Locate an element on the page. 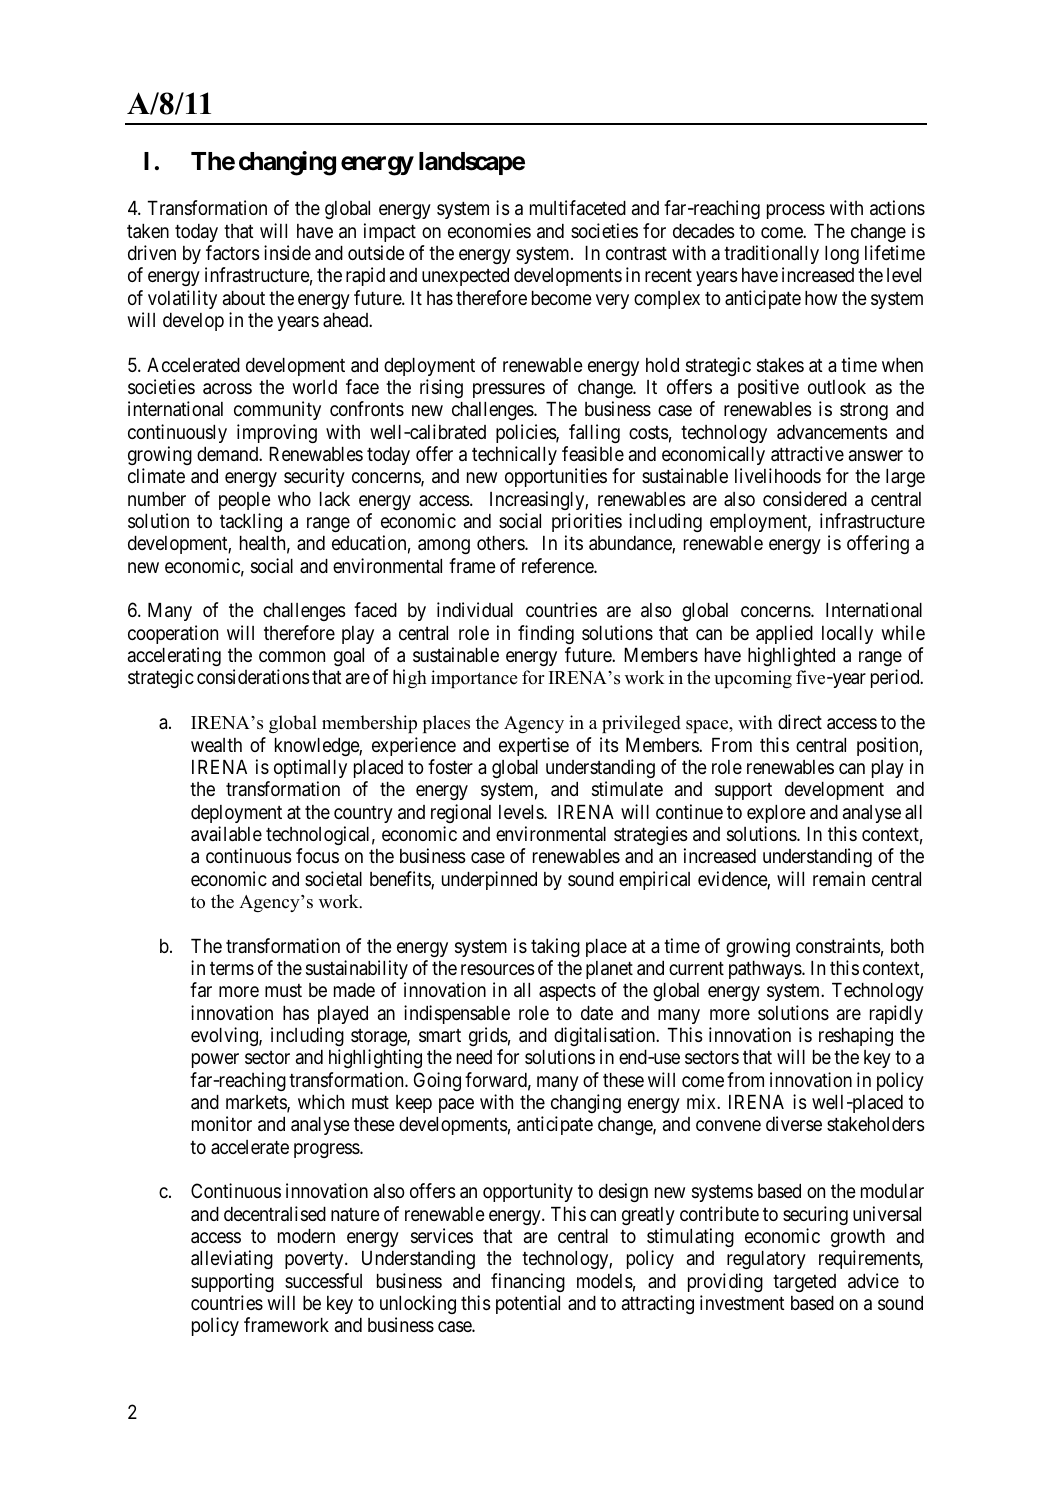 This page has height=1487, width=1051. factors is located at coordinates (232, 253).
